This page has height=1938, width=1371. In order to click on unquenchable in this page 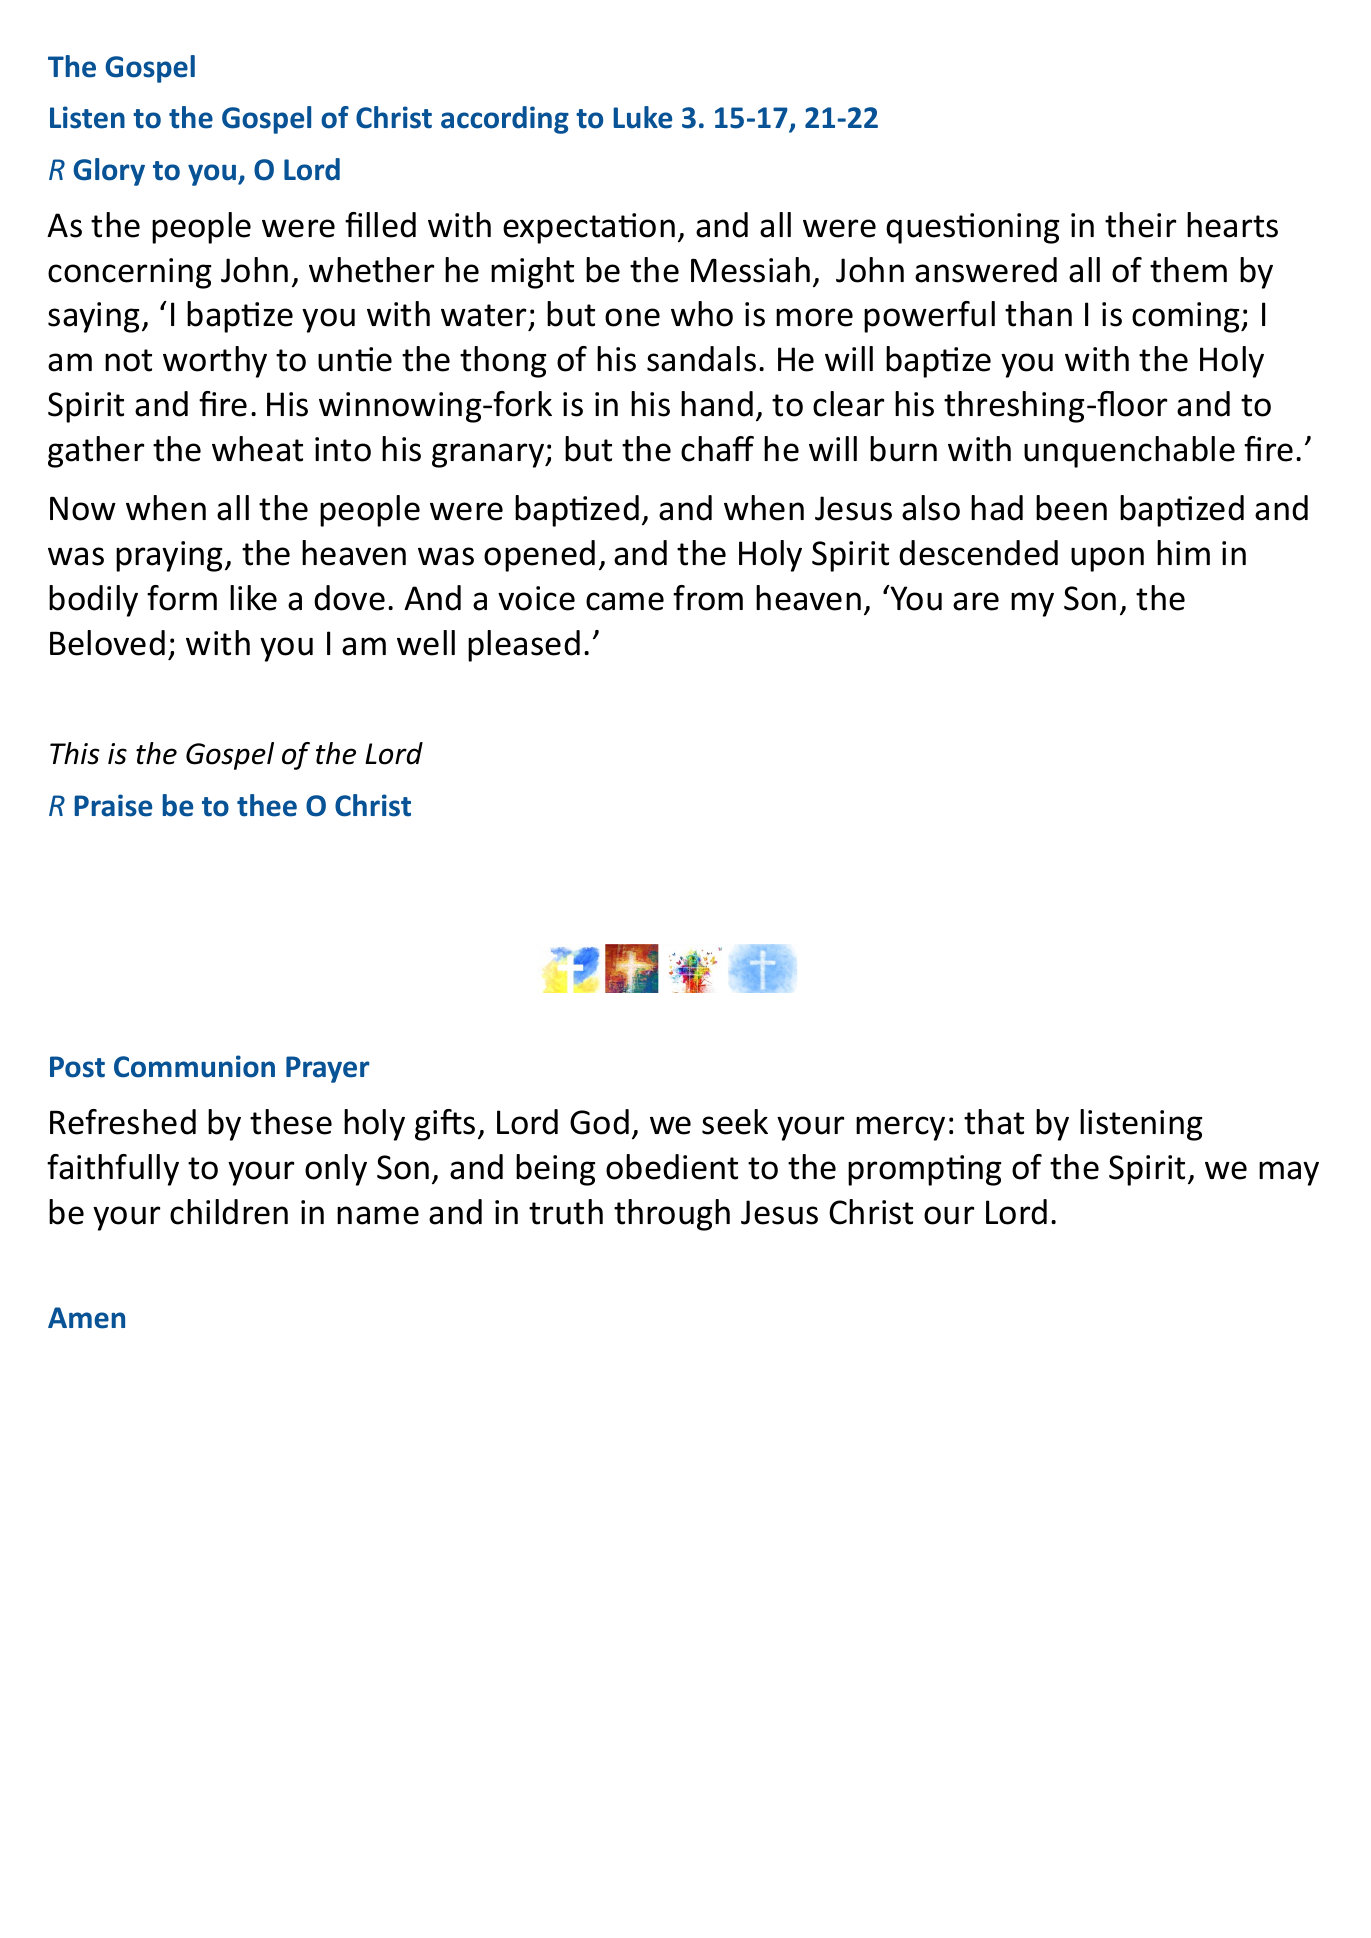, I will do `click(1129, 452)`.
